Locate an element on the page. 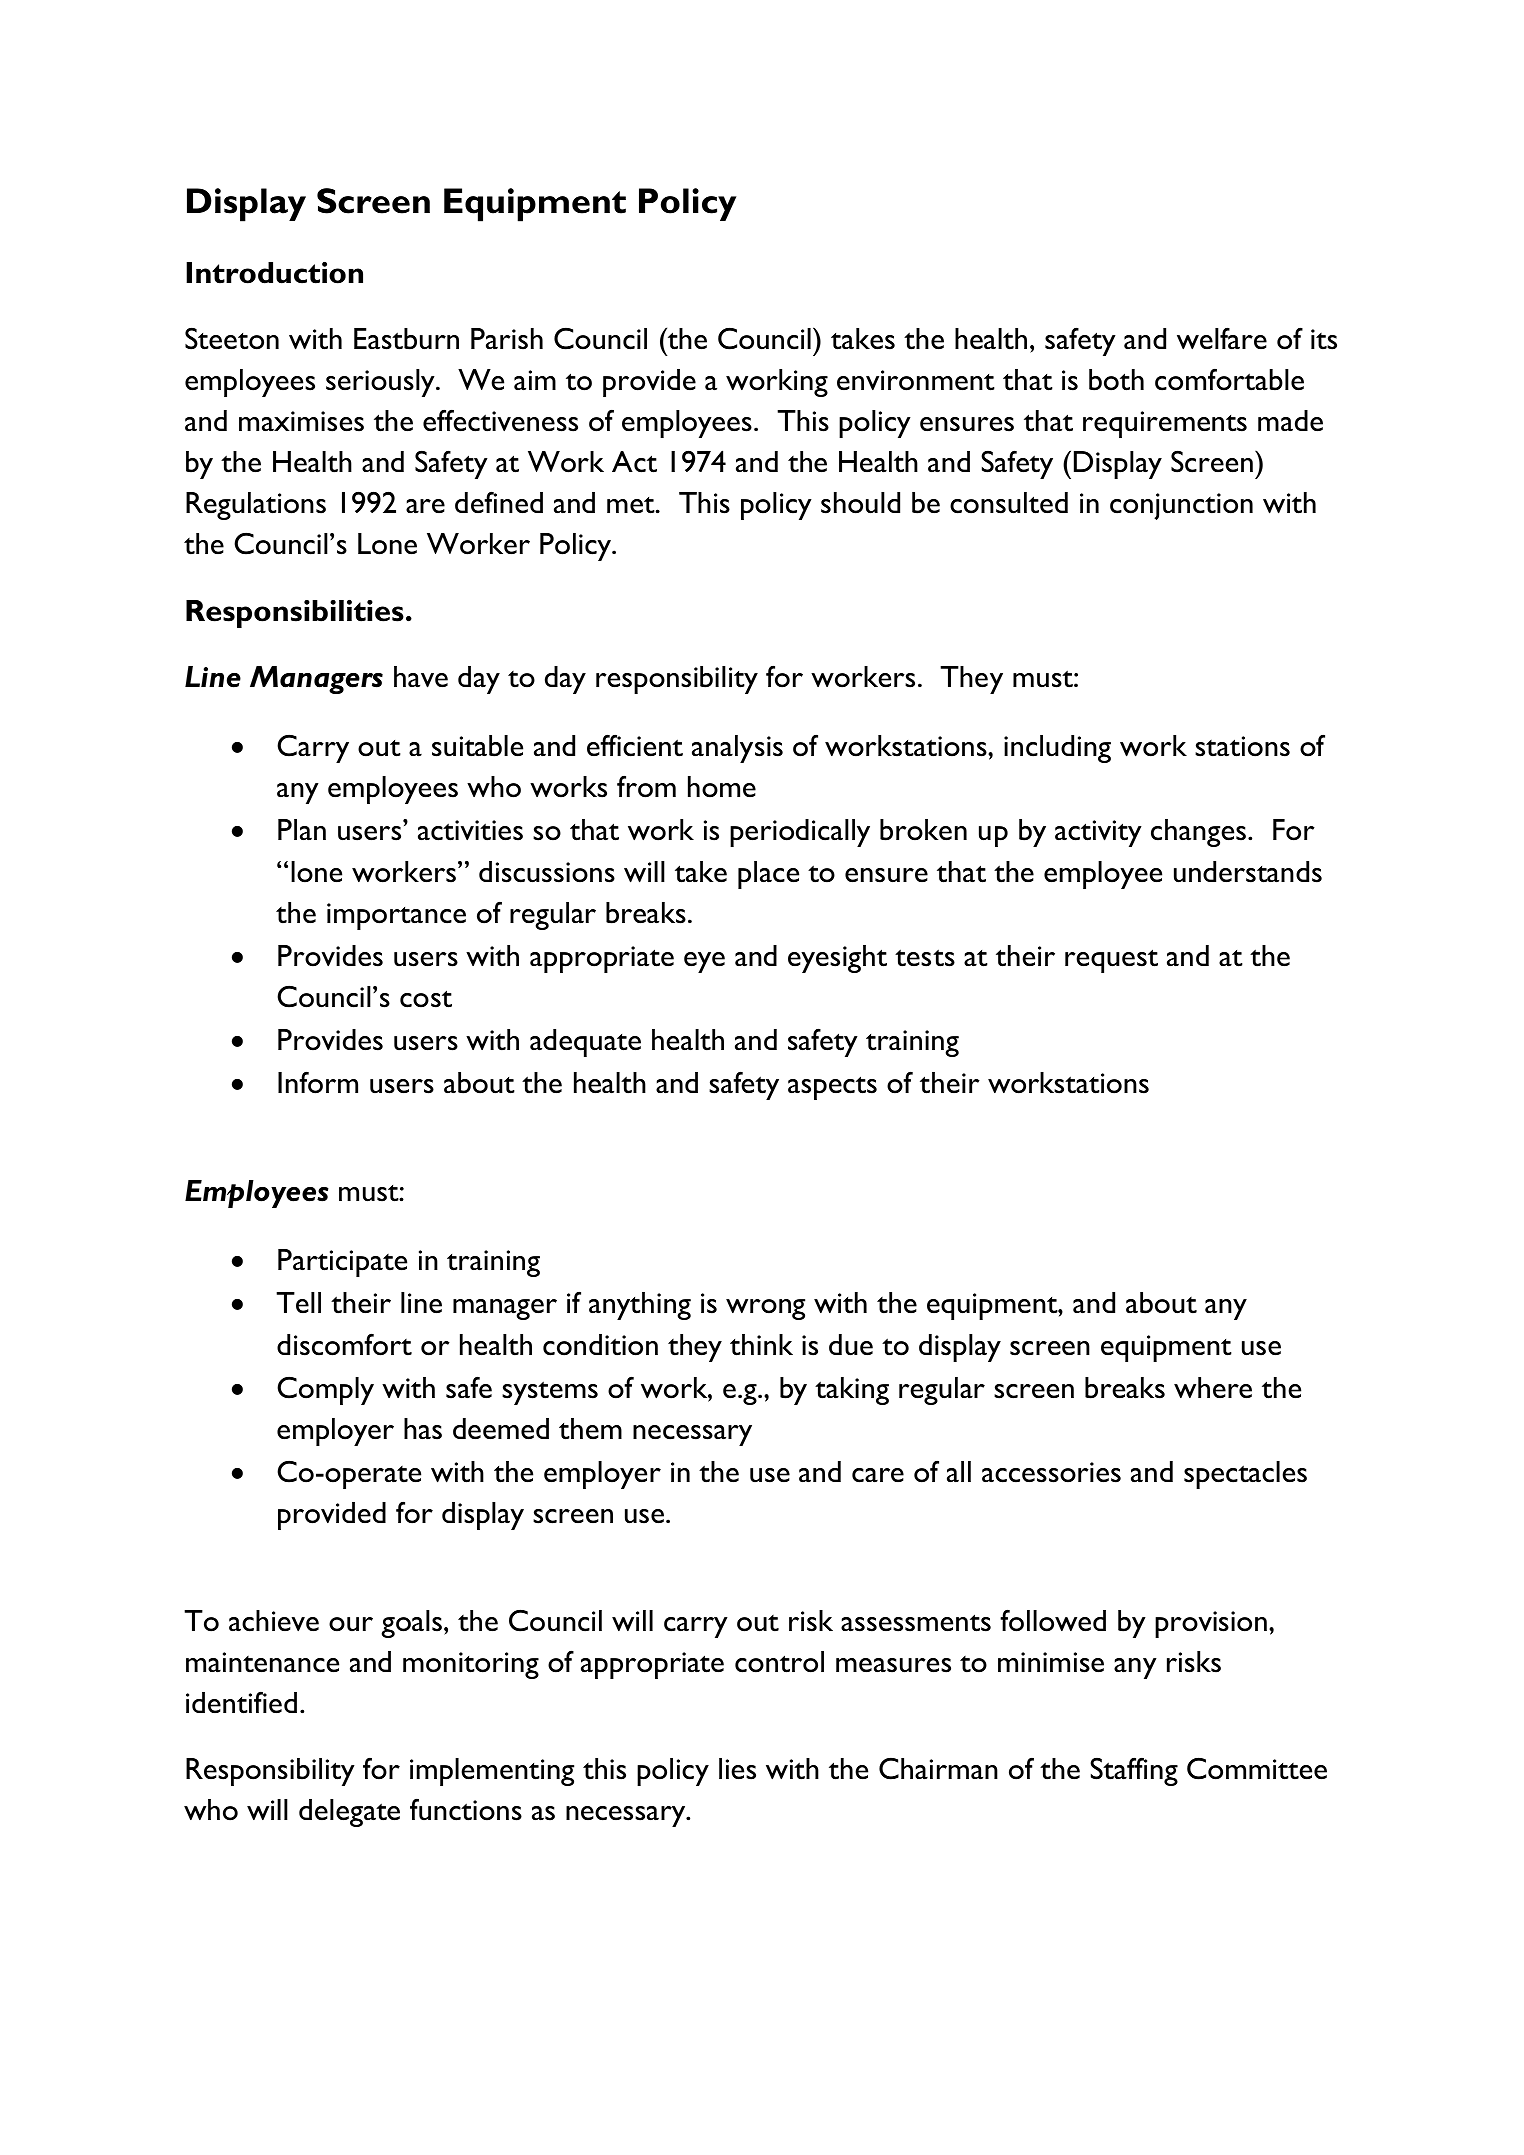  where is located at coordinates (1213, 1388).
